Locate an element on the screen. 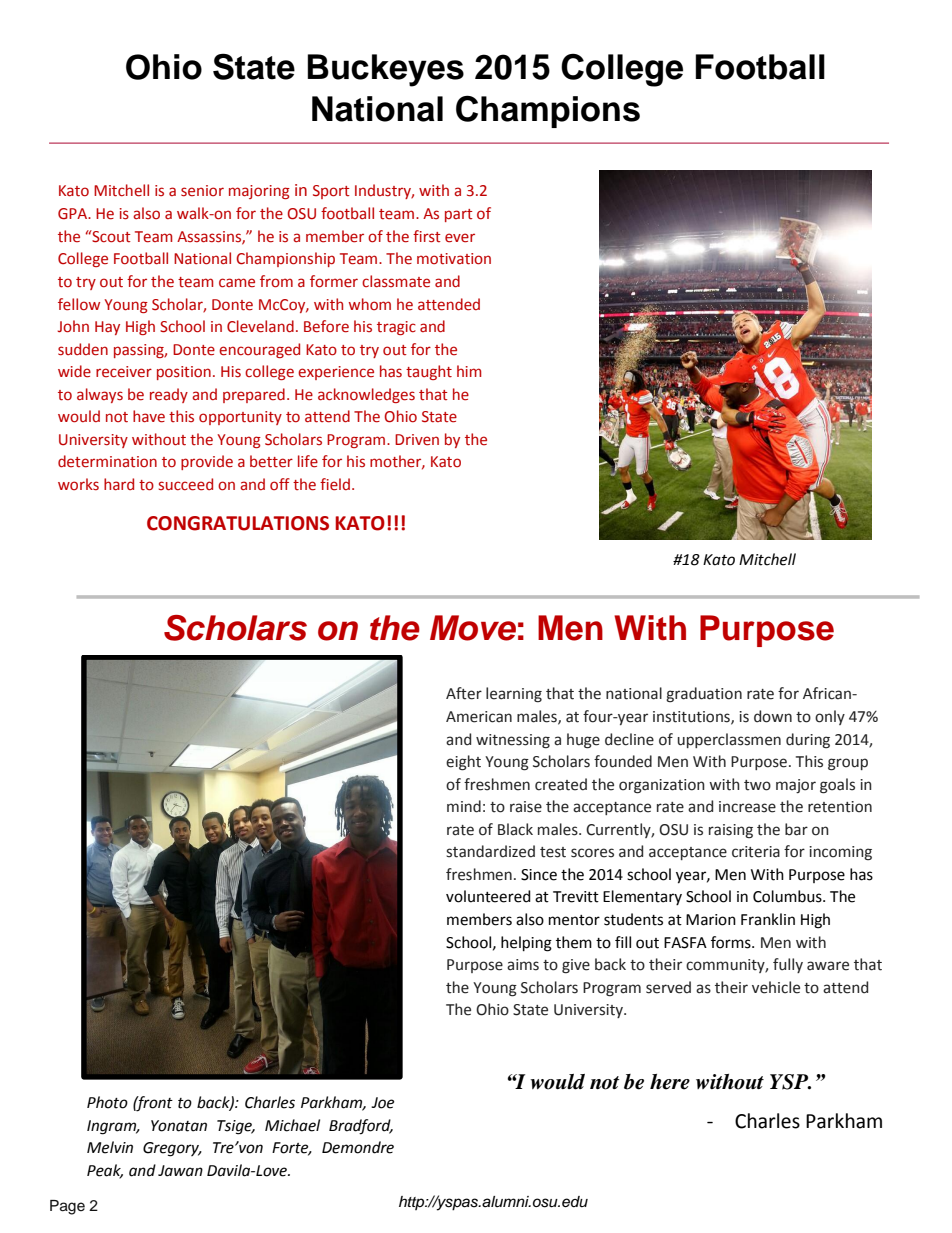  Franklin is located at coordinates (768, 919).
